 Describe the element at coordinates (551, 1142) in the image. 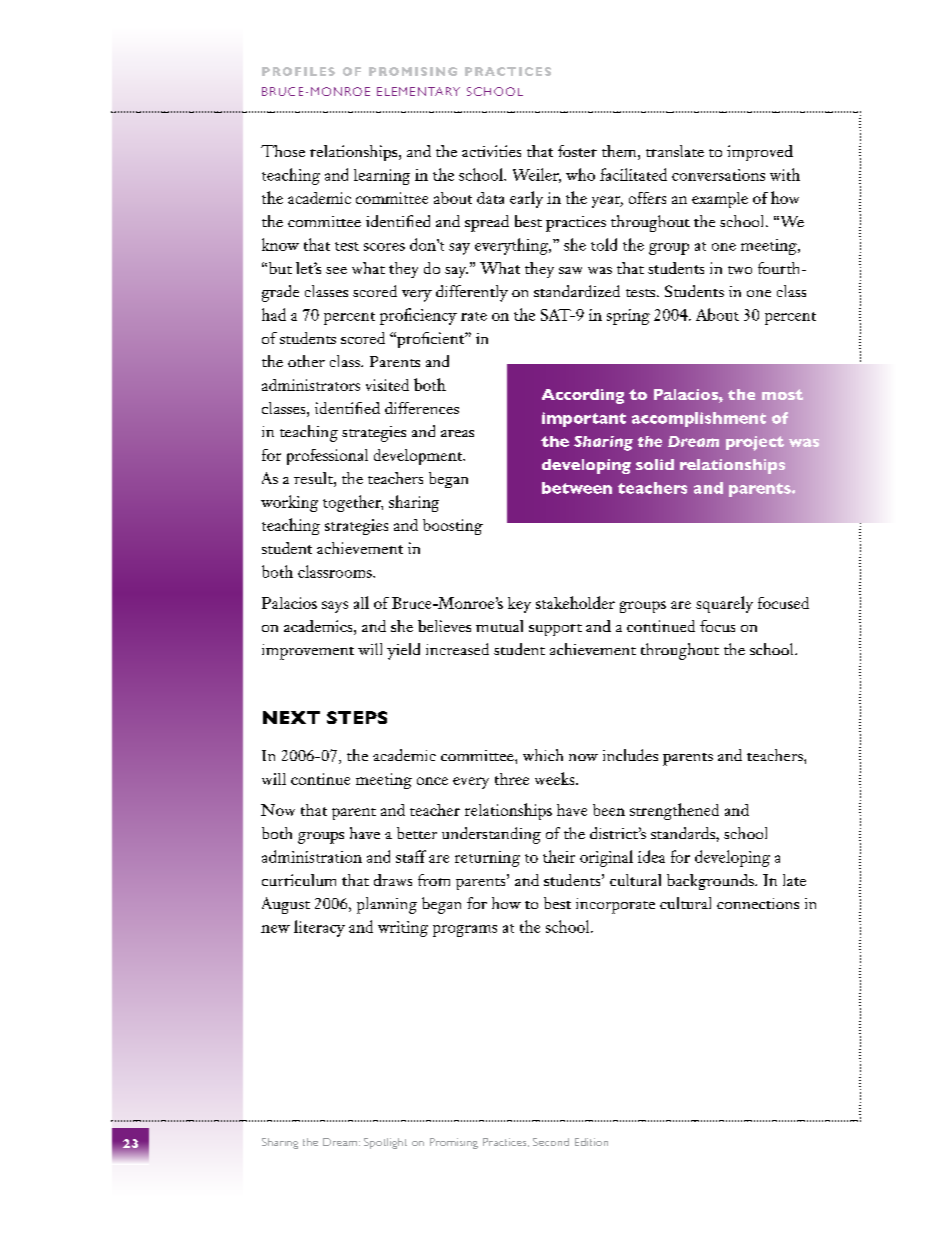

I see `Second` at that location.
